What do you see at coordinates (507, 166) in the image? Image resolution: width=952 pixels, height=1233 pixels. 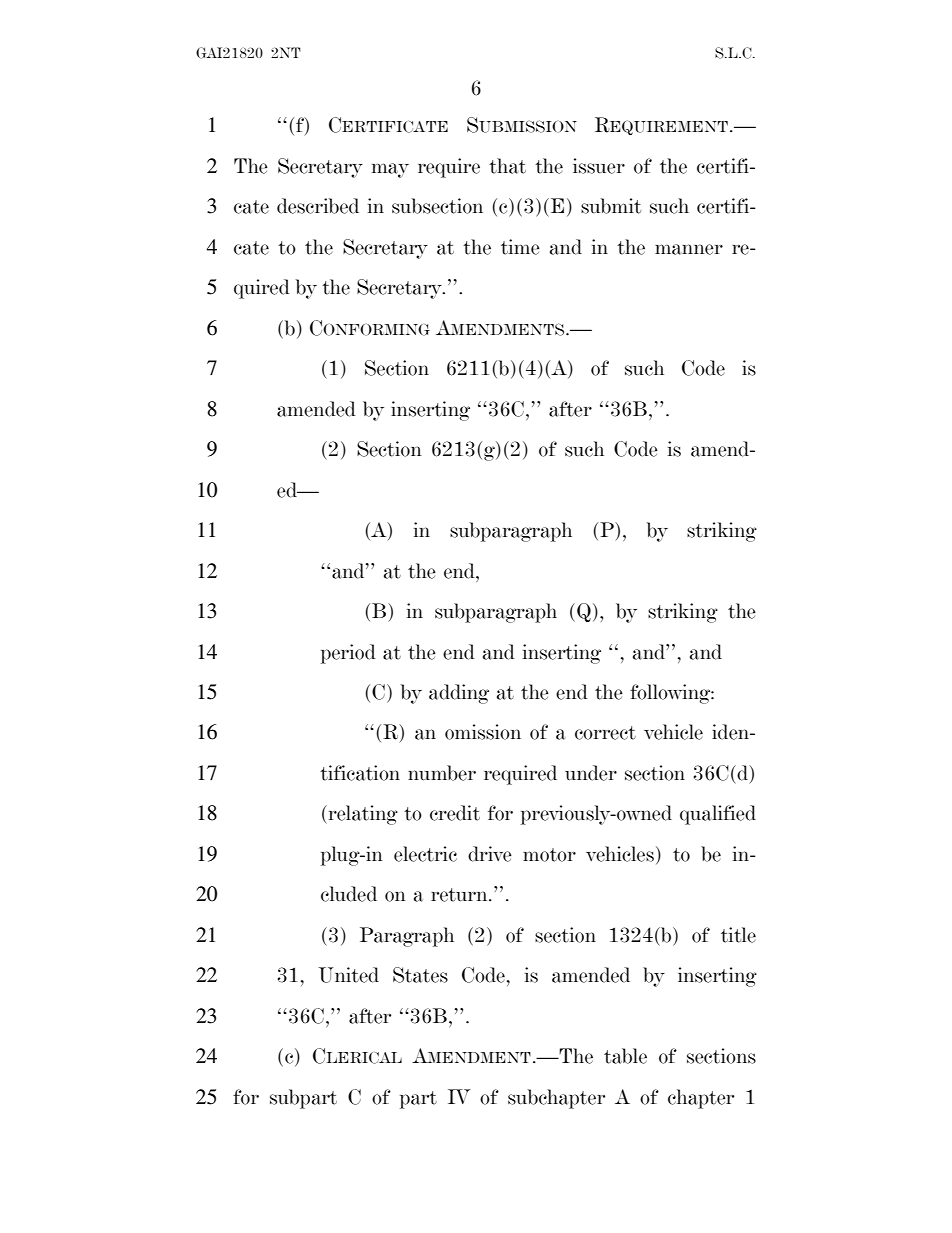 I see `that` at bounding box center [507, 166].
